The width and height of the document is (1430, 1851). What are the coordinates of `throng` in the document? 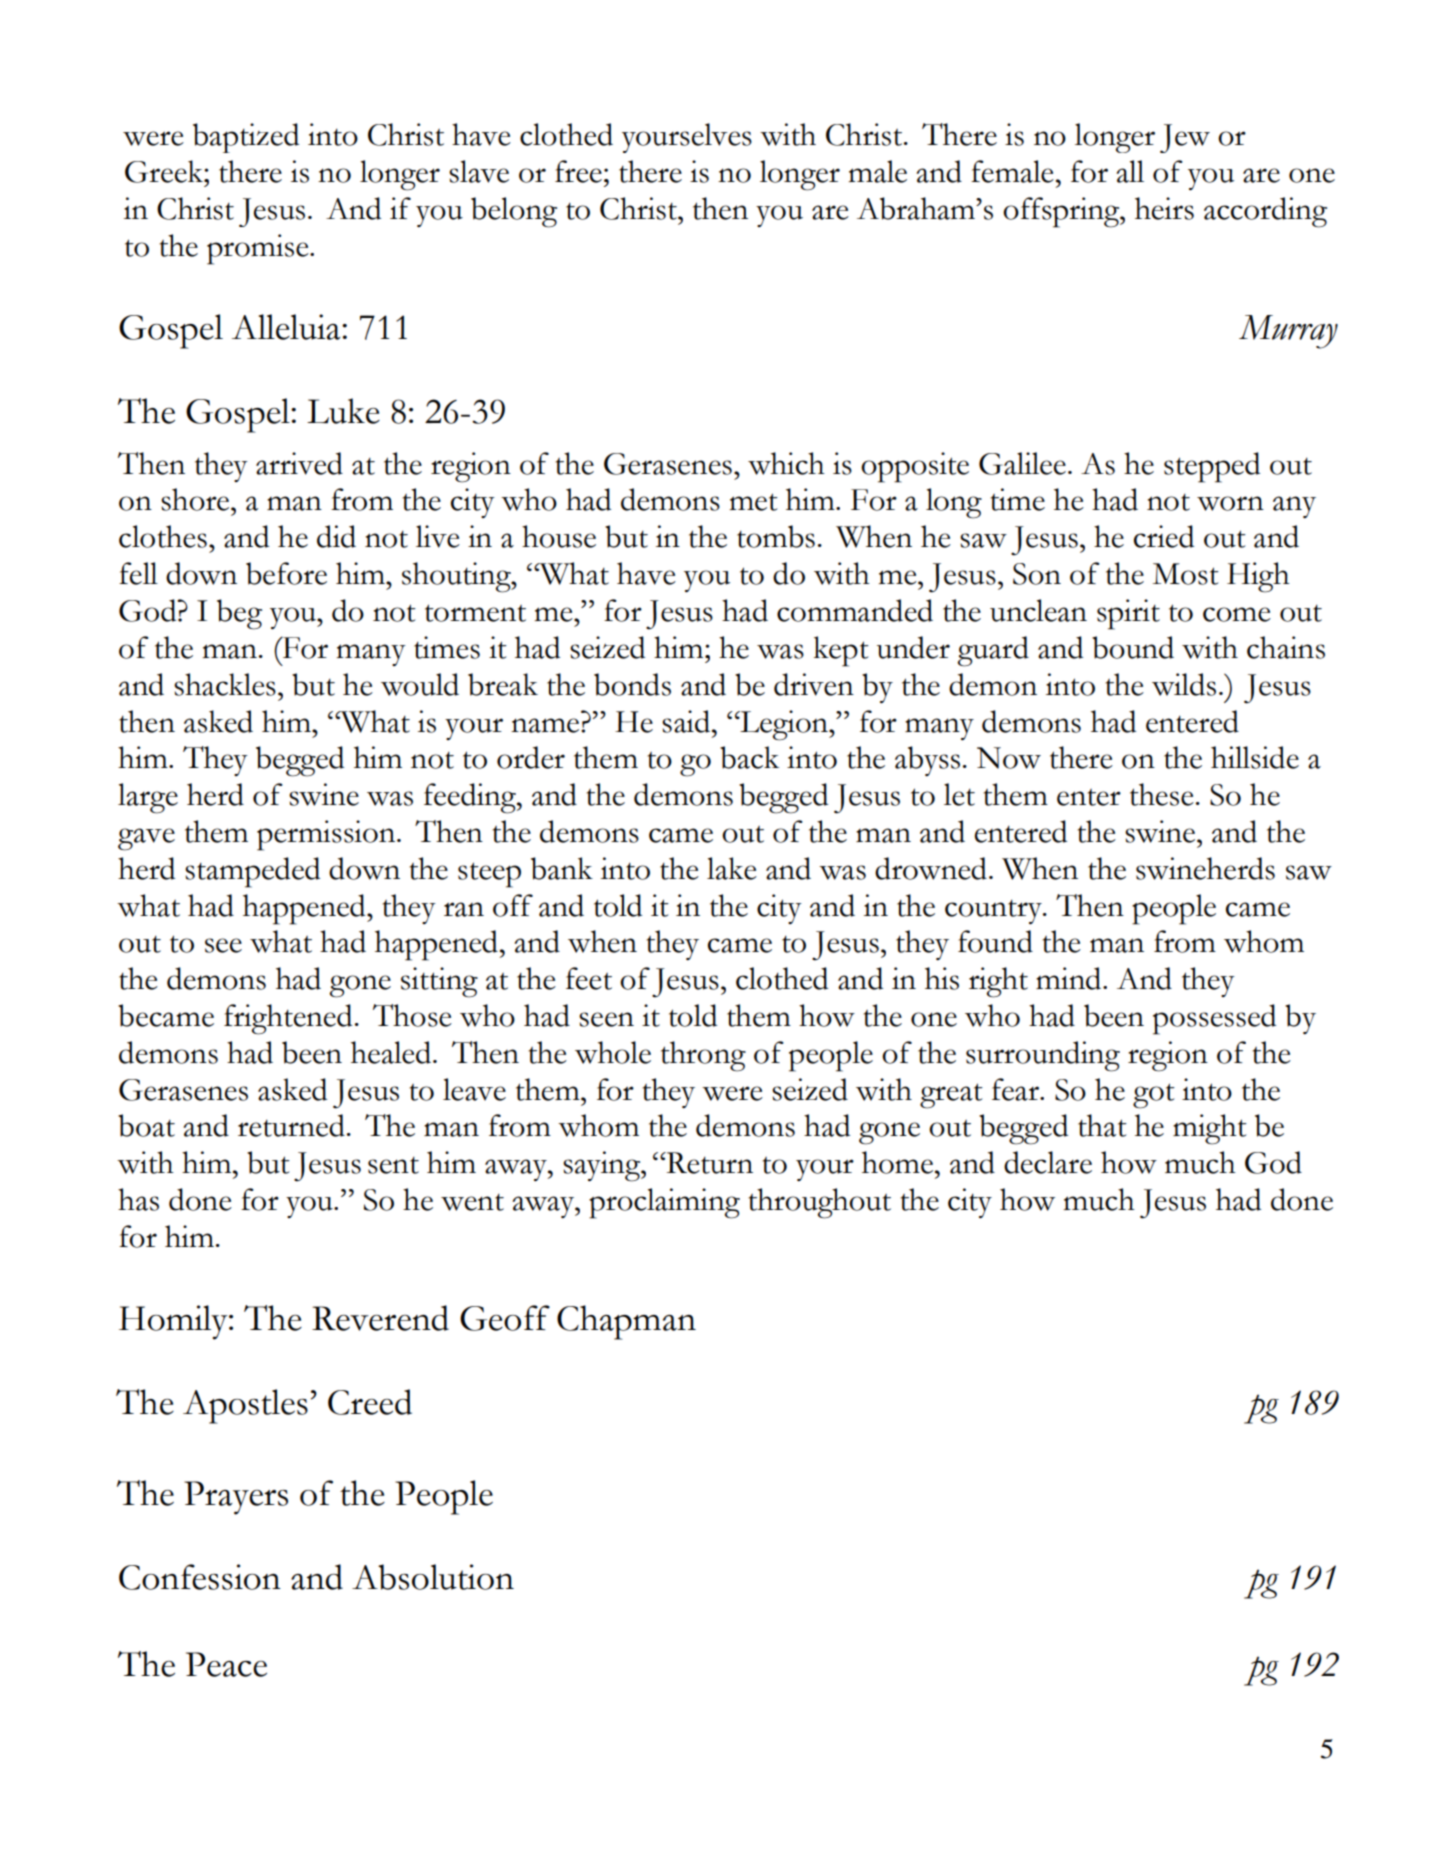 It's located at (703, 1056).
